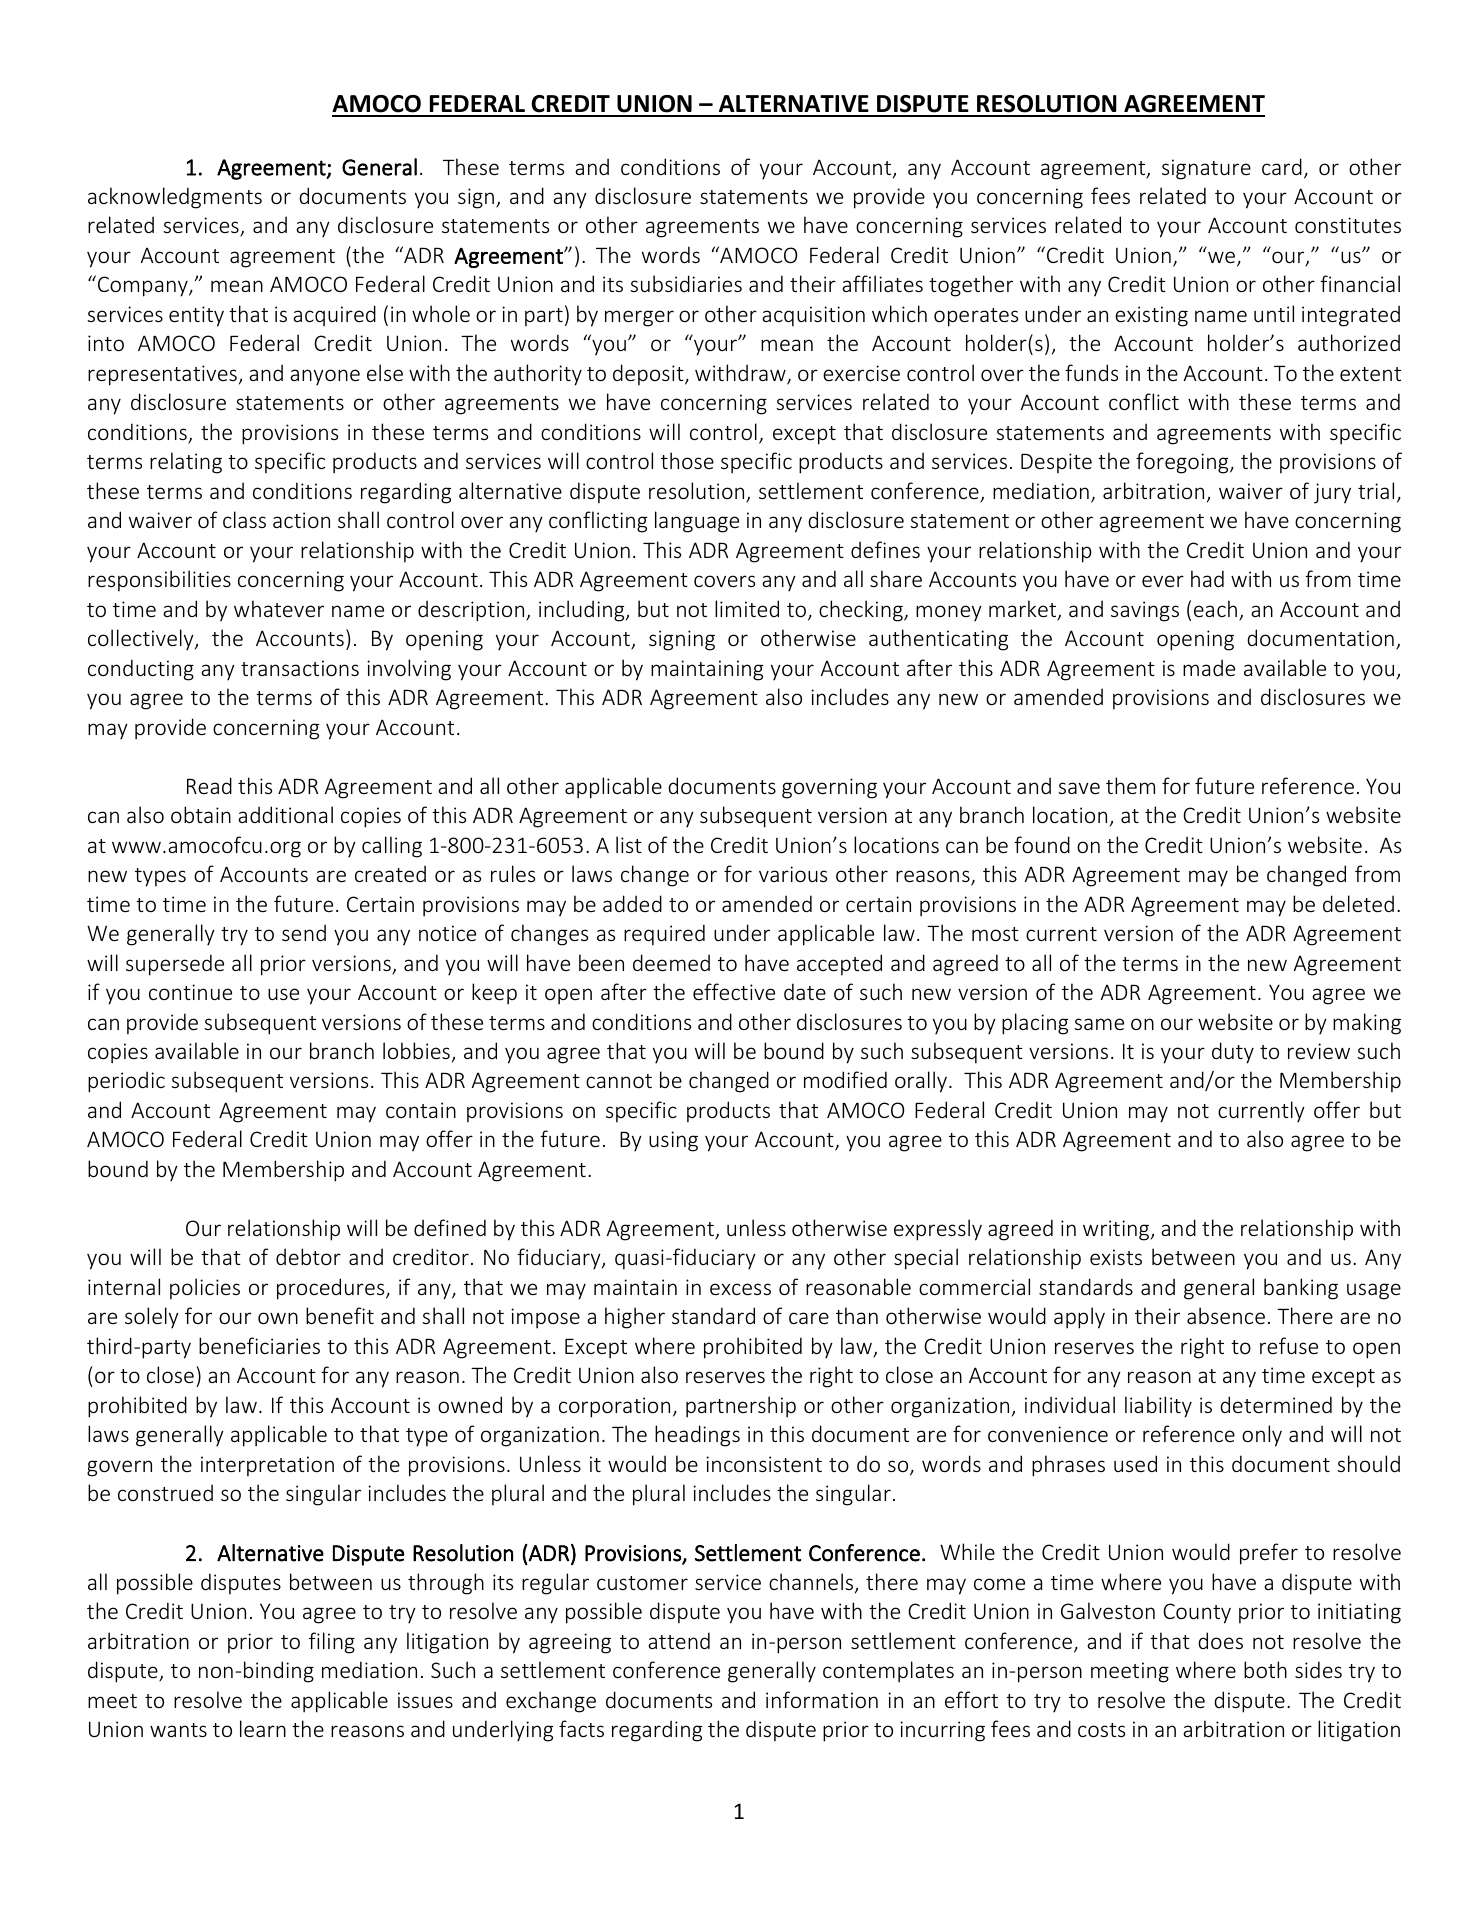 Image resolution: width=1478 pixels, height=1913 pixels. I want to click on card, so click(1282, 166).
